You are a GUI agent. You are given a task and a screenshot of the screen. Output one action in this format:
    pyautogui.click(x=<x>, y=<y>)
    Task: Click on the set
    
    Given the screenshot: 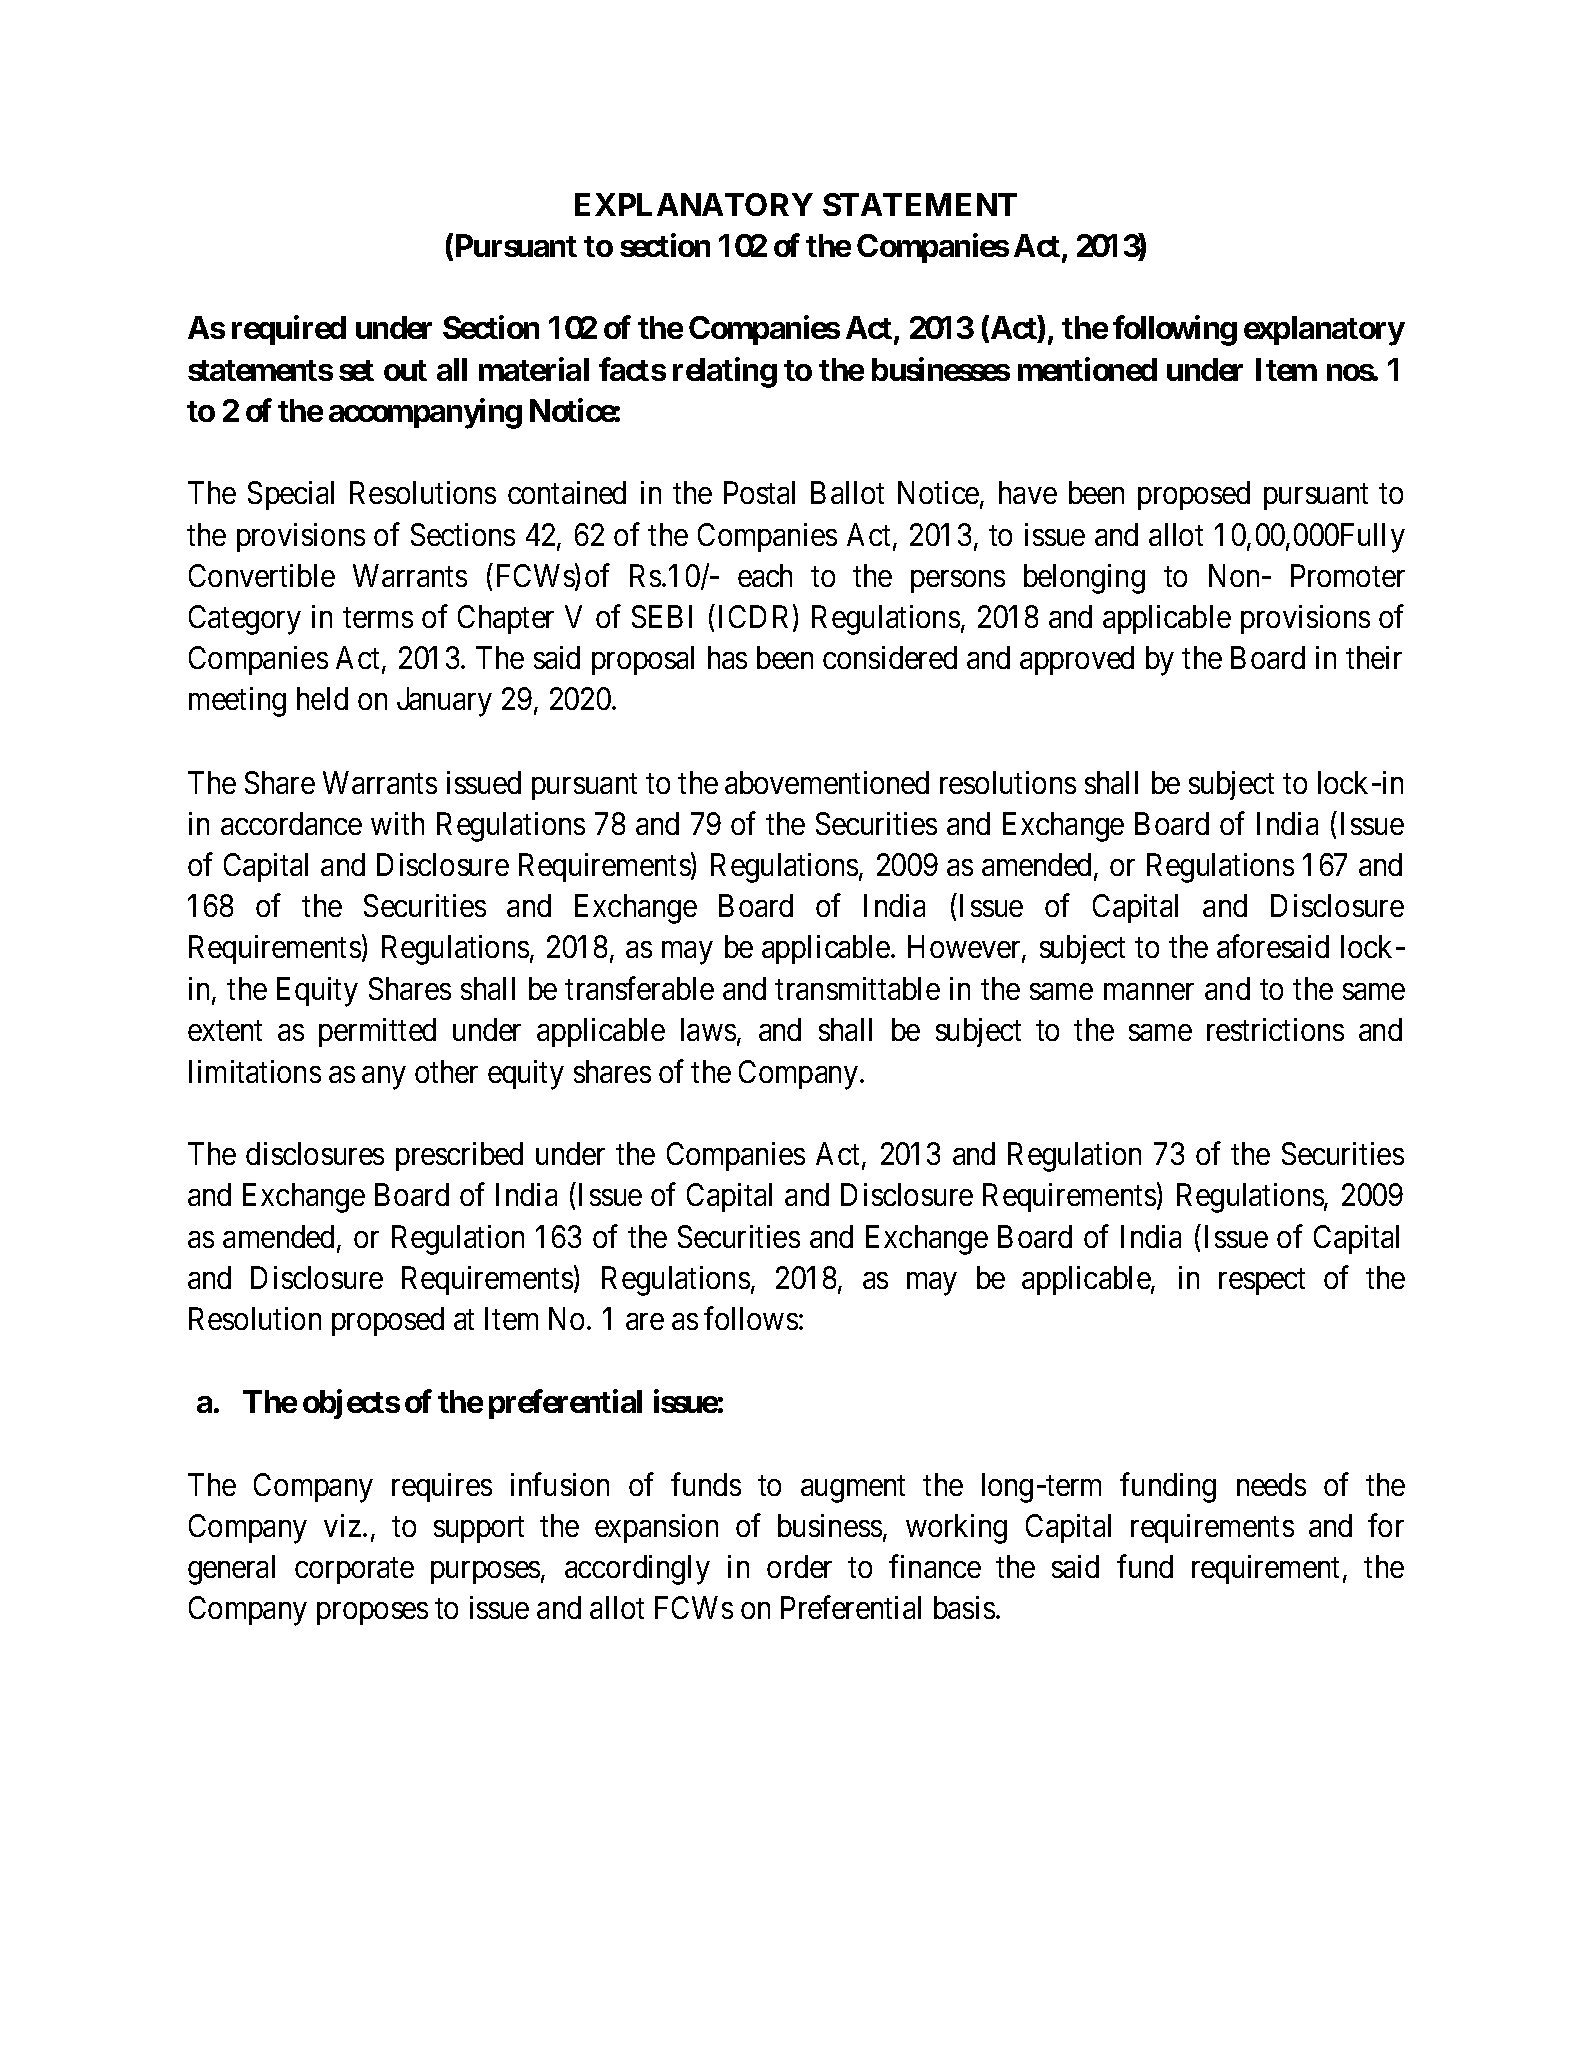 What is the action you would take?
    pyautogui.click(x=356, y=370)
